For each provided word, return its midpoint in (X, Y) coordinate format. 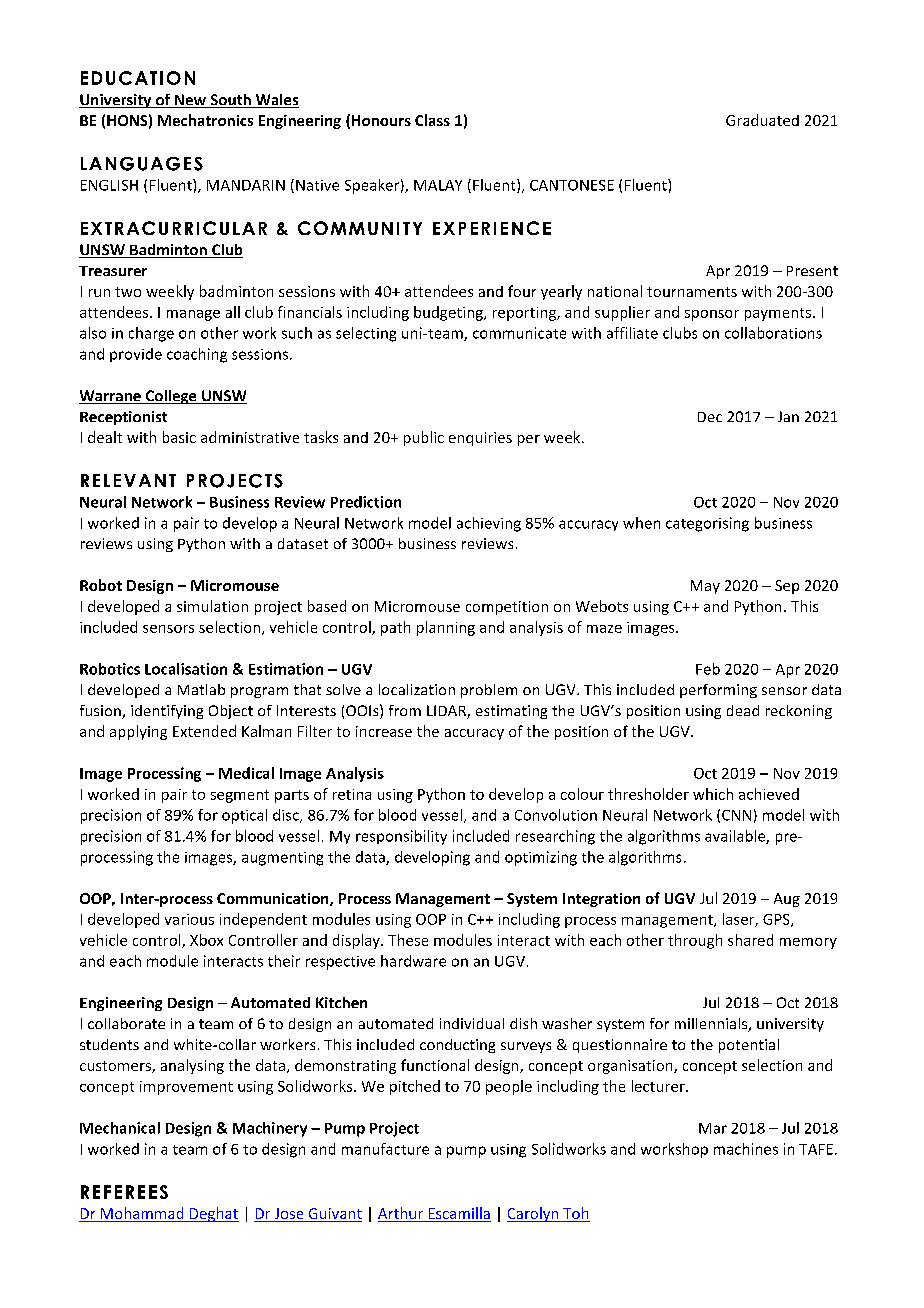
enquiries (480, 439)
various (189, 919)
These (408, 940)
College (171, 397)
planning (446, 628)
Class (432, 120)
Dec (710, 417)
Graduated (762, 120)
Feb (708, 669)
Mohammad (142, 1214)
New (190, 101)
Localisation (186, 669)
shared (750, 940)
